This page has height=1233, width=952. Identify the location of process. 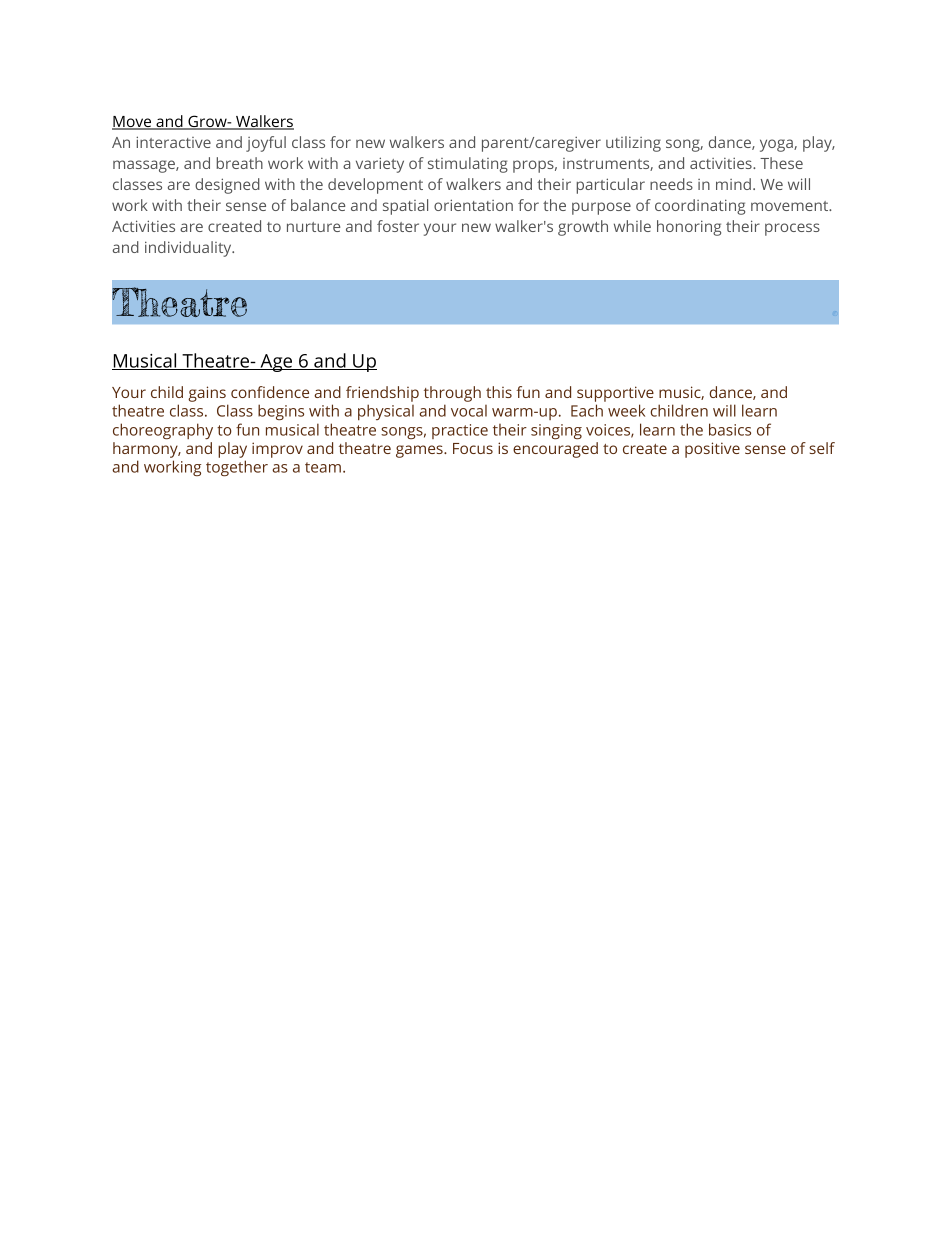
(792, 229).
